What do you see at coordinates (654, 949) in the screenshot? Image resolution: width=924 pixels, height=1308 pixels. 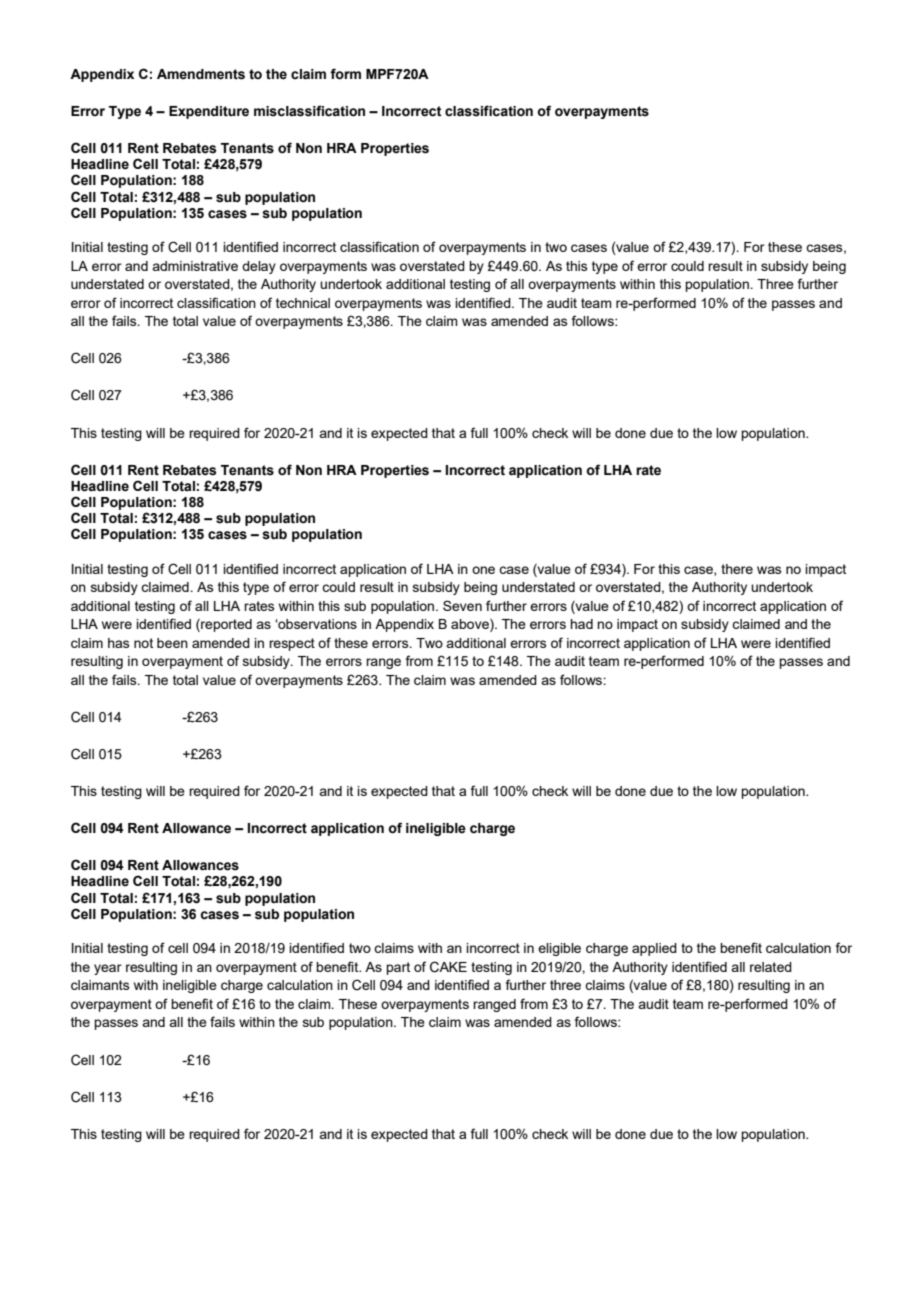 I see `applied` at bounding box center [654, 949].
